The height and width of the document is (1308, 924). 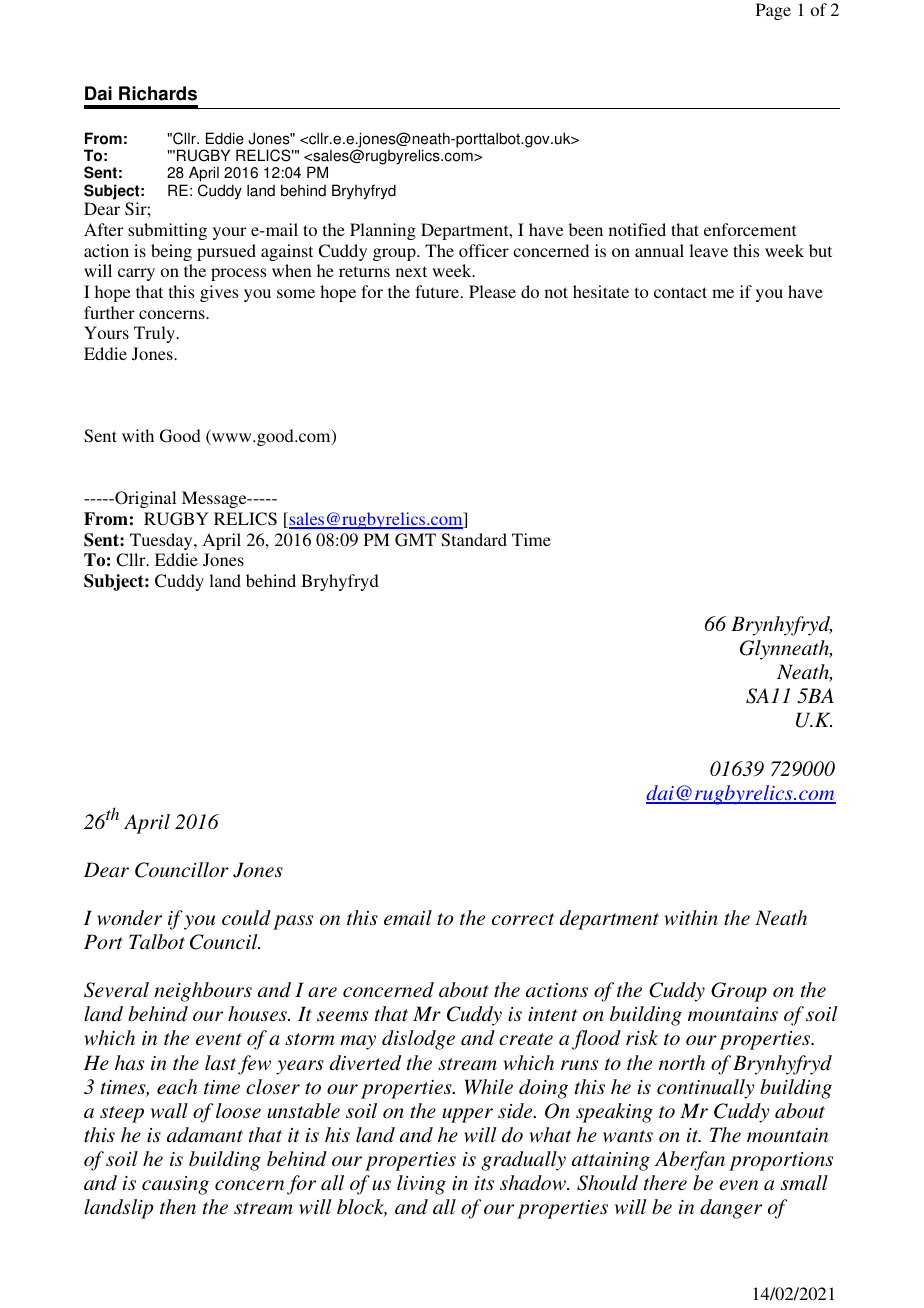 I want to click on causing, so click(x=175, y=1185).
